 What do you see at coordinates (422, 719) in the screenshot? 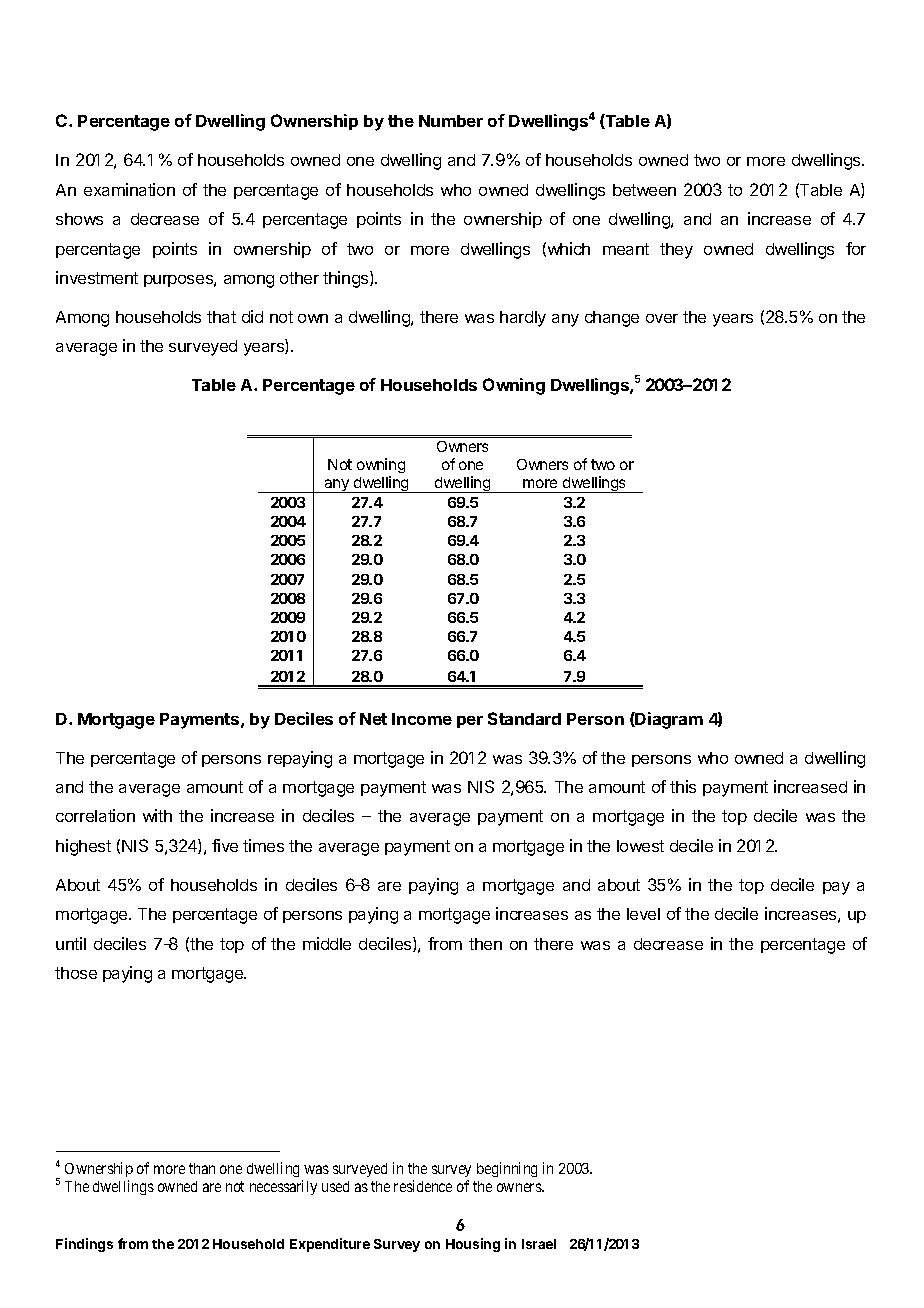
I see `Income` at bounding box center [422, 719].
